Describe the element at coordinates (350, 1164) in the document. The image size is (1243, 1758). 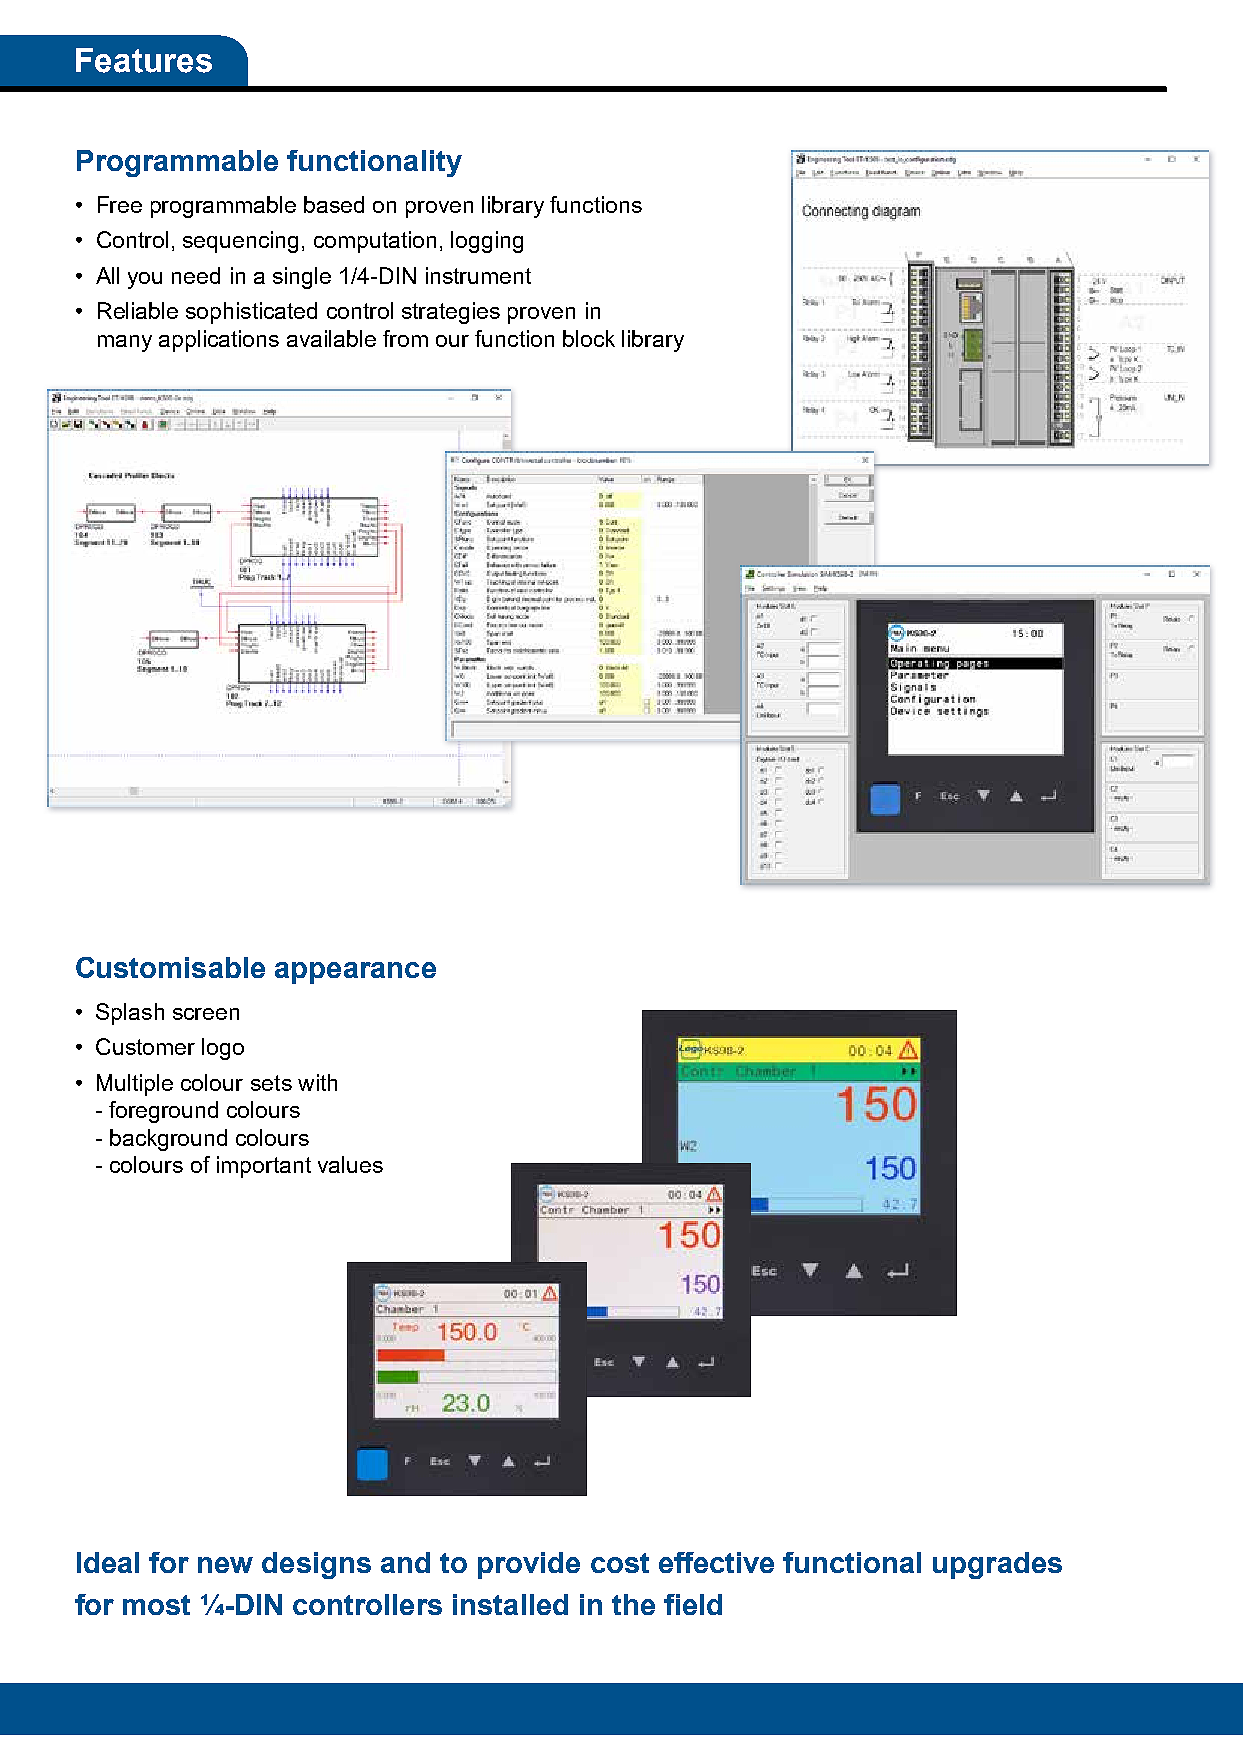
I see `values` at that location.
